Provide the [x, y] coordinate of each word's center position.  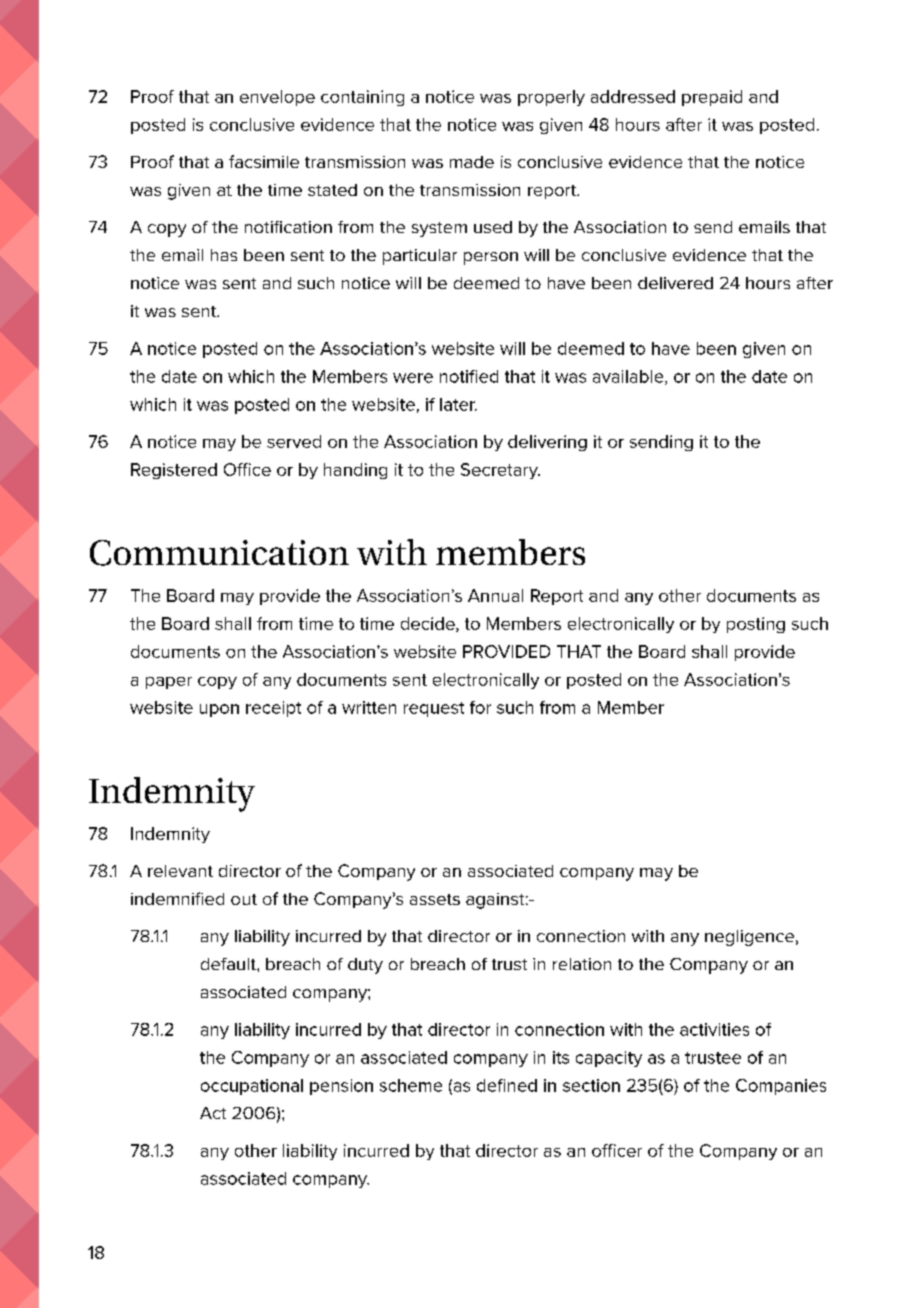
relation [582, 964]
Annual [495, 595]
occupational [252, 1087]
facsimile [264, 161]
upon [219, 710]
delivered [675, 283]
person [491, 258]
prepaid [712, 98]
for [480, 707]
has [224, 255]
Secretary [500, 471]
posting [756, 625]
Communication [219, 553]
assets [435, 899]
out [244, 899]
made [472, 162]
